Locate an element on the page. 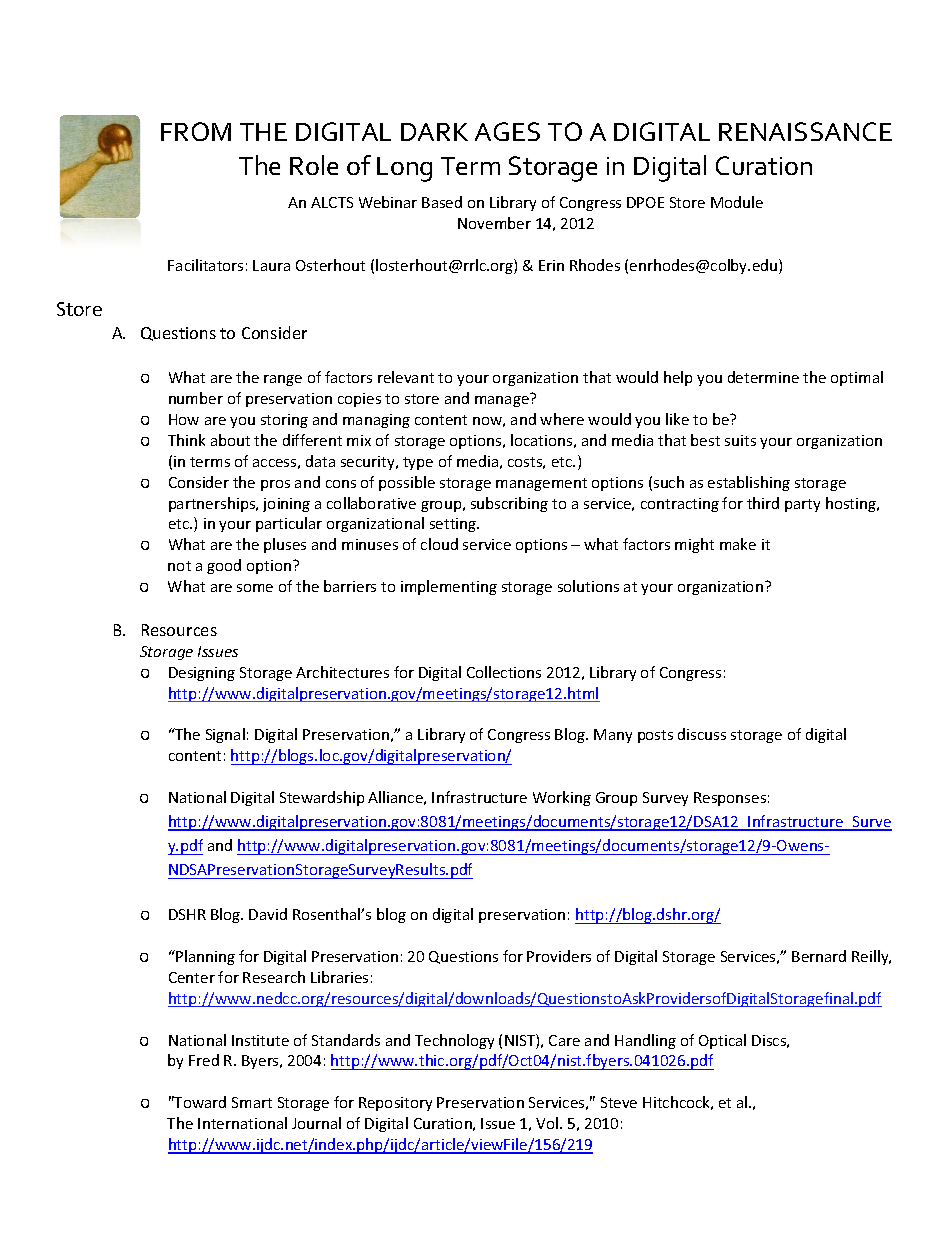 The width and height of the image is (952, 1233). November is located at coordinates (494, 223).
